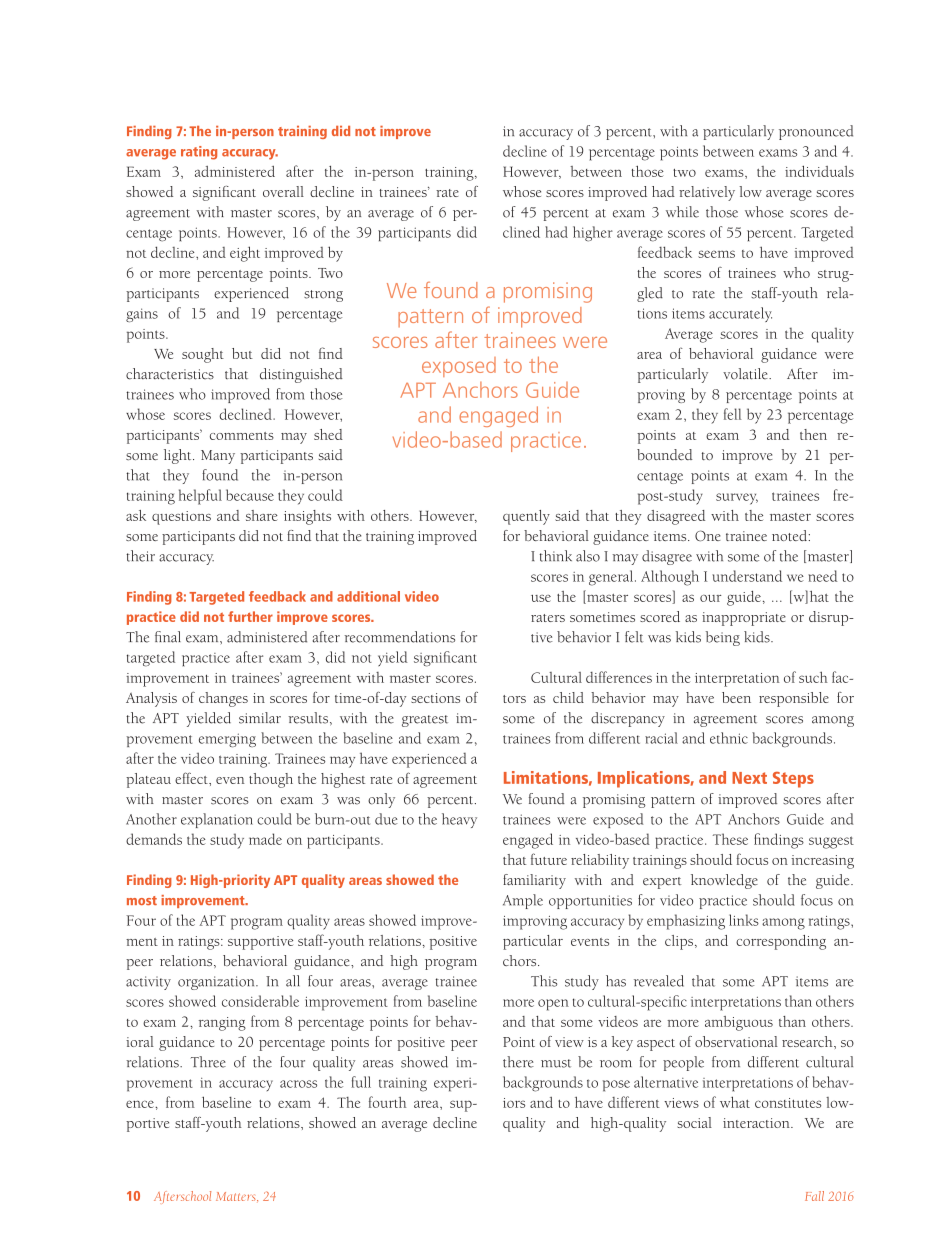  I want to click on interaction, so click(757, 1123).
